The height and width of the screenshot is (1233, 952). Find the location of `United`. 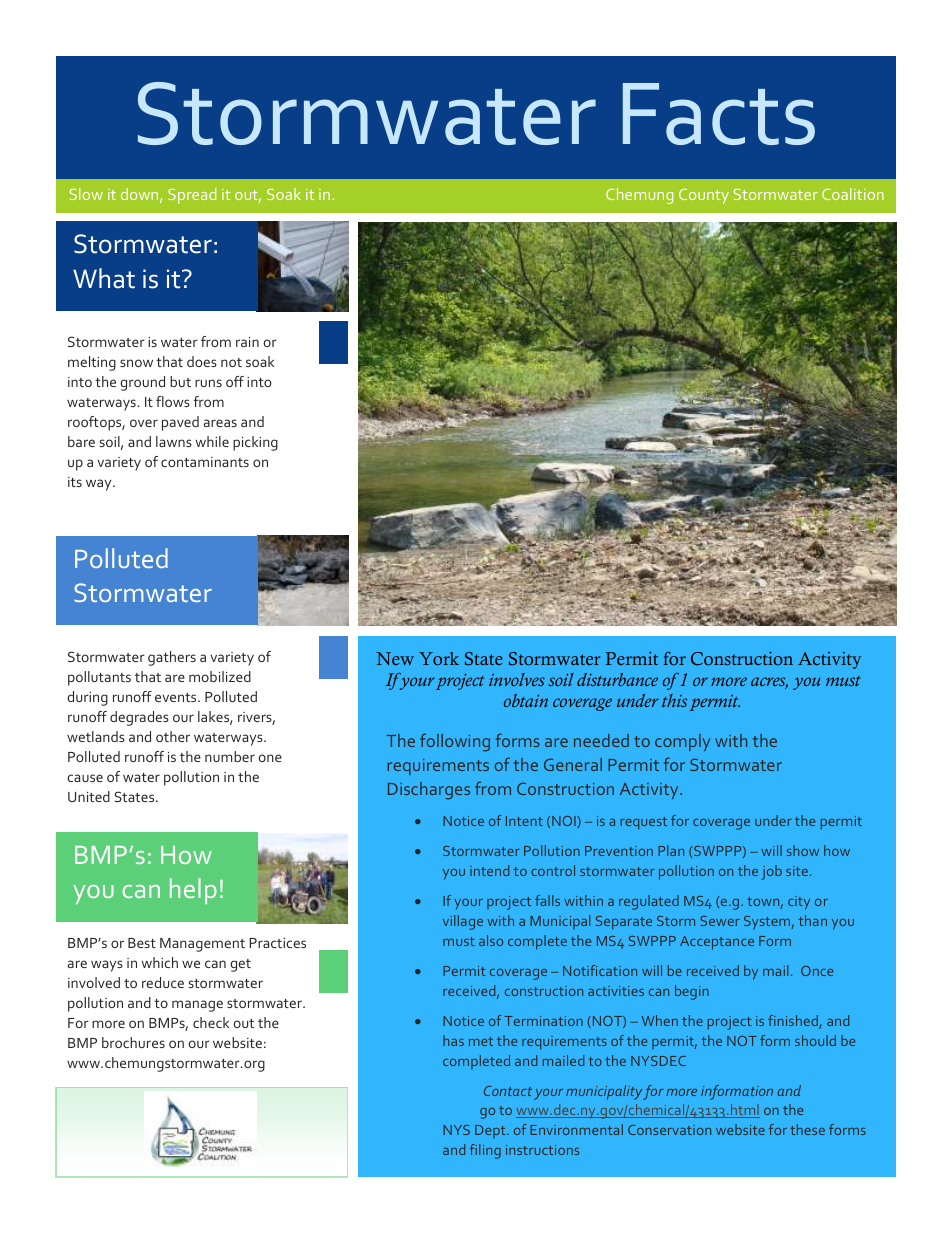

United is located at coordinates (89, 796).
